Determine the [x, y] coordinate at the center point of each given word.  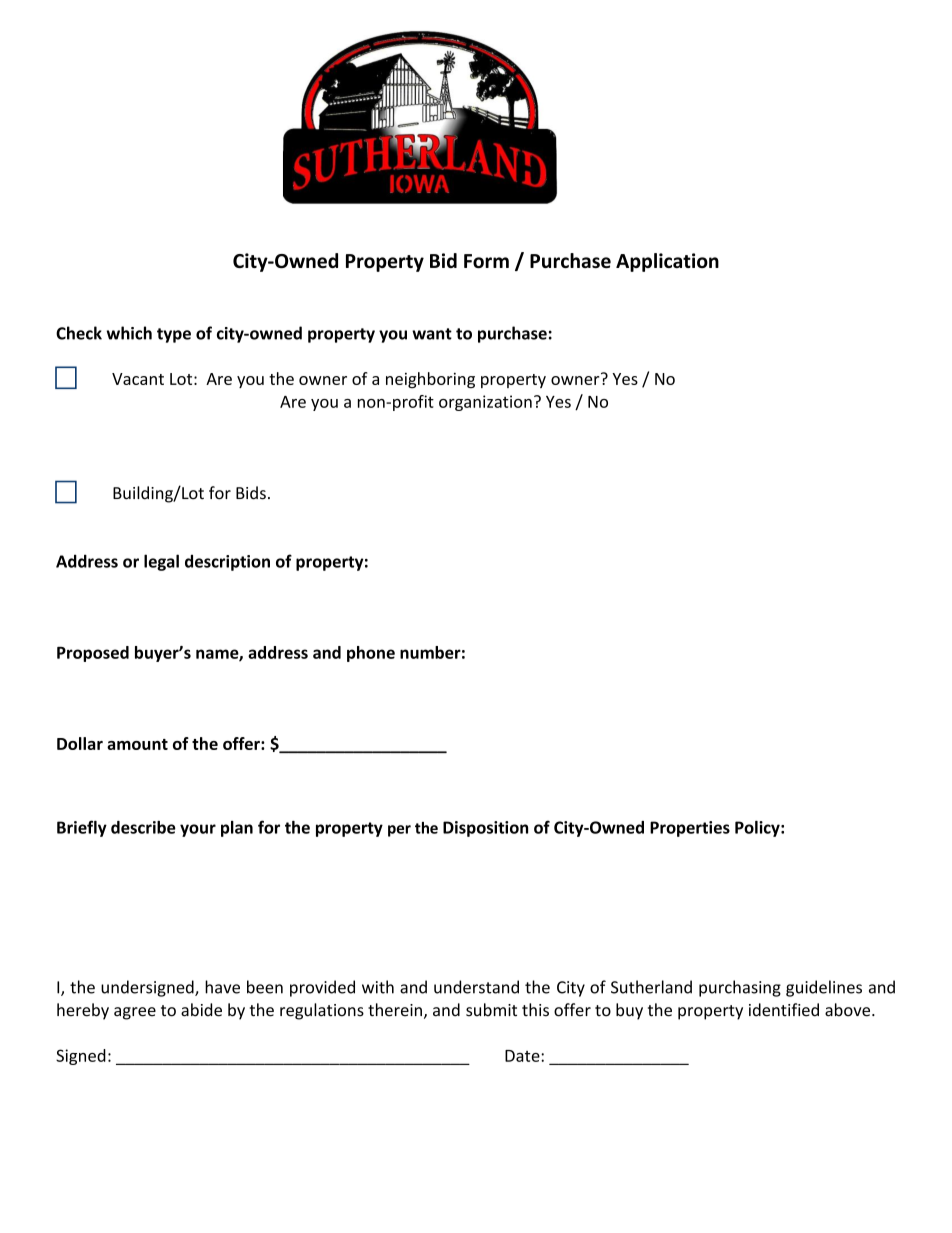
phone [371, 654]
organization [485, 403]
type [174, 335]
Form [486, 261]
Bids [251, 493]
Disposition [485, 829]
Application [667, 262]
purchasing [740, 988]
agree [135, 1013]
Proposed [93, 654]
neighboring [430, 380]
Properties [690, 829]
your [198, 830]
